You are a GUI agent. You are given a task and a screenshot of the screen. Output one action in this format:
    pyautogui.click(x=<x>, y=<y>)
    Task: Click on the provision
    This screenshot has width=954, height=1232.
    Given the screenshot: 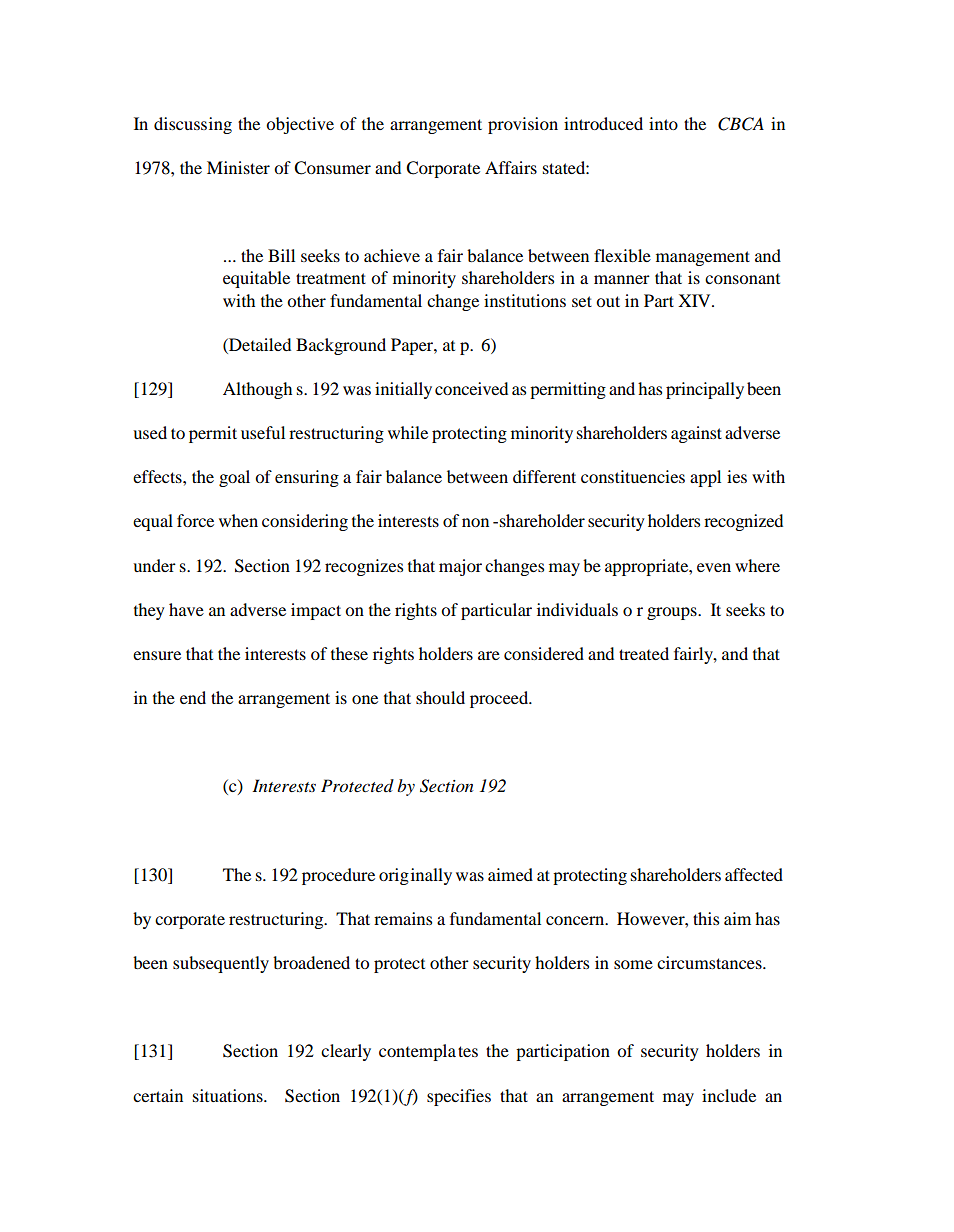 What is the action you would take?
    pyautogui.click(x=523, y=125)
